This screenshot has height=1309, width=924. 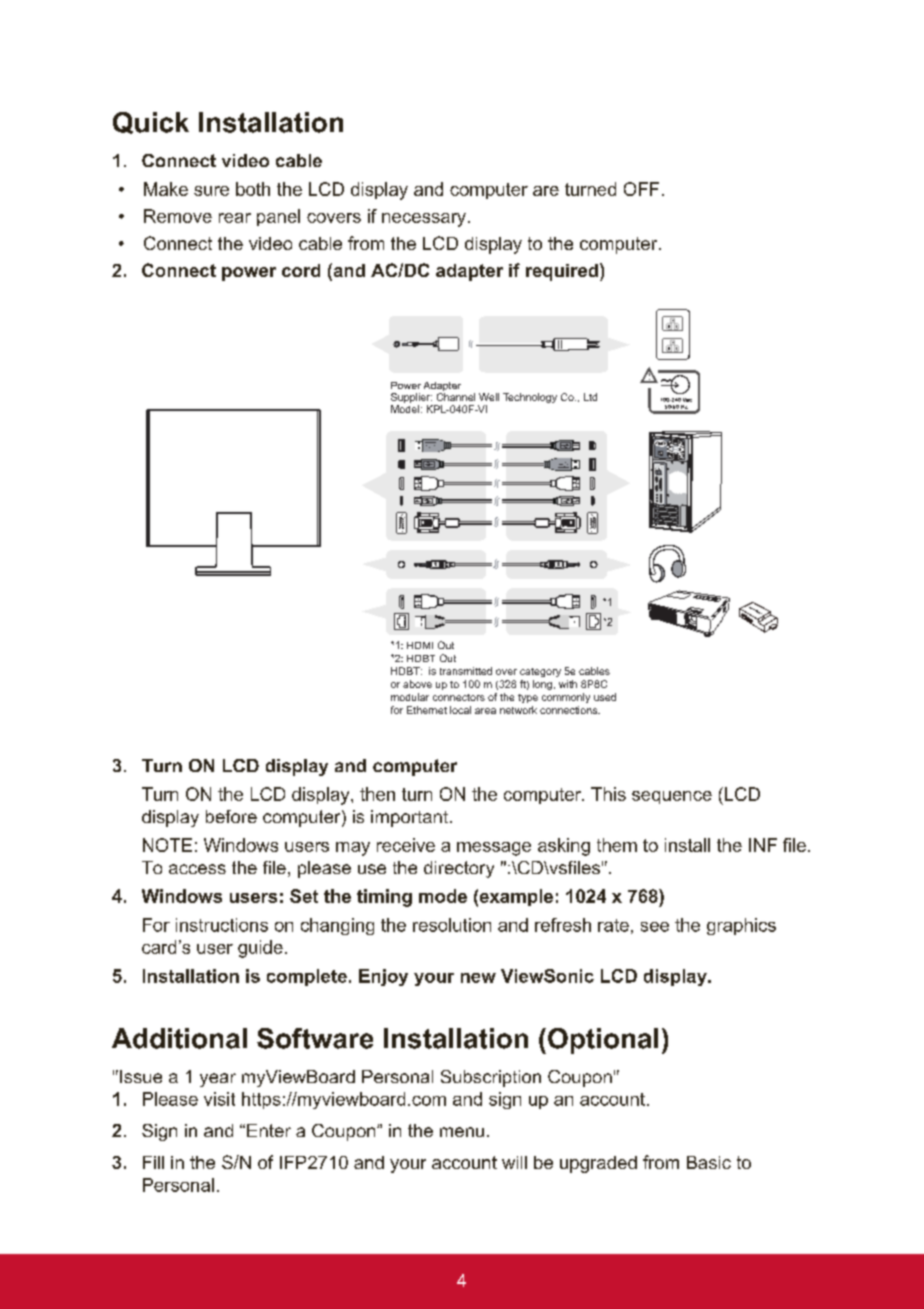 I want to click on OFF, so click(x=641, y=189).
